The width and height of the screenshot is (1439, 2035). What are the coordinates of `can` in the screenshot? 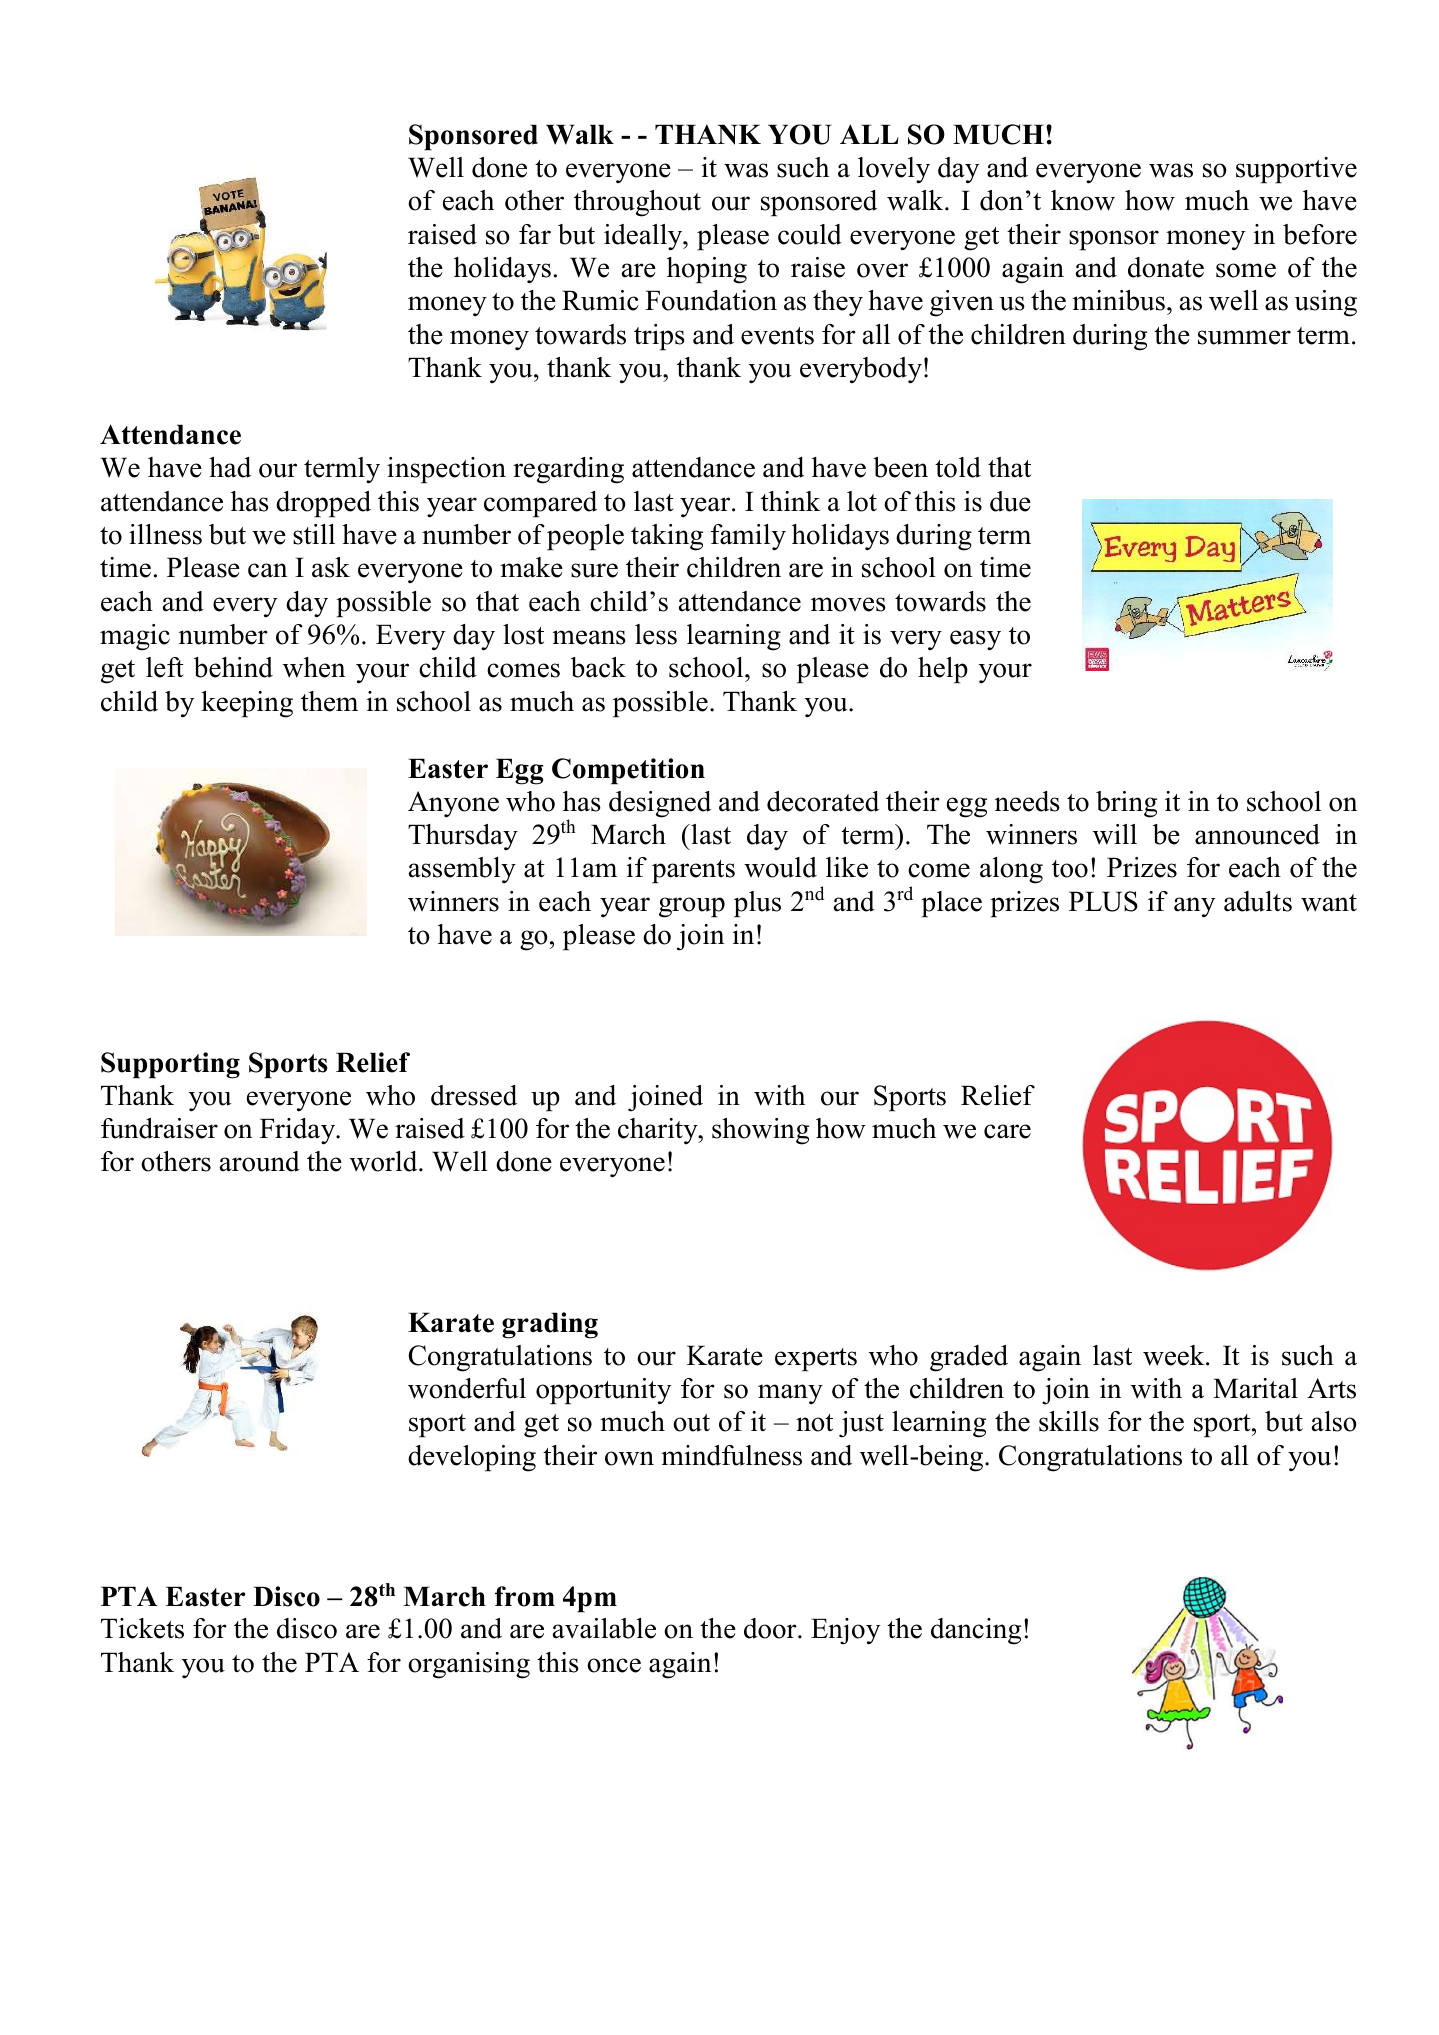 It's located at (268, 570).
